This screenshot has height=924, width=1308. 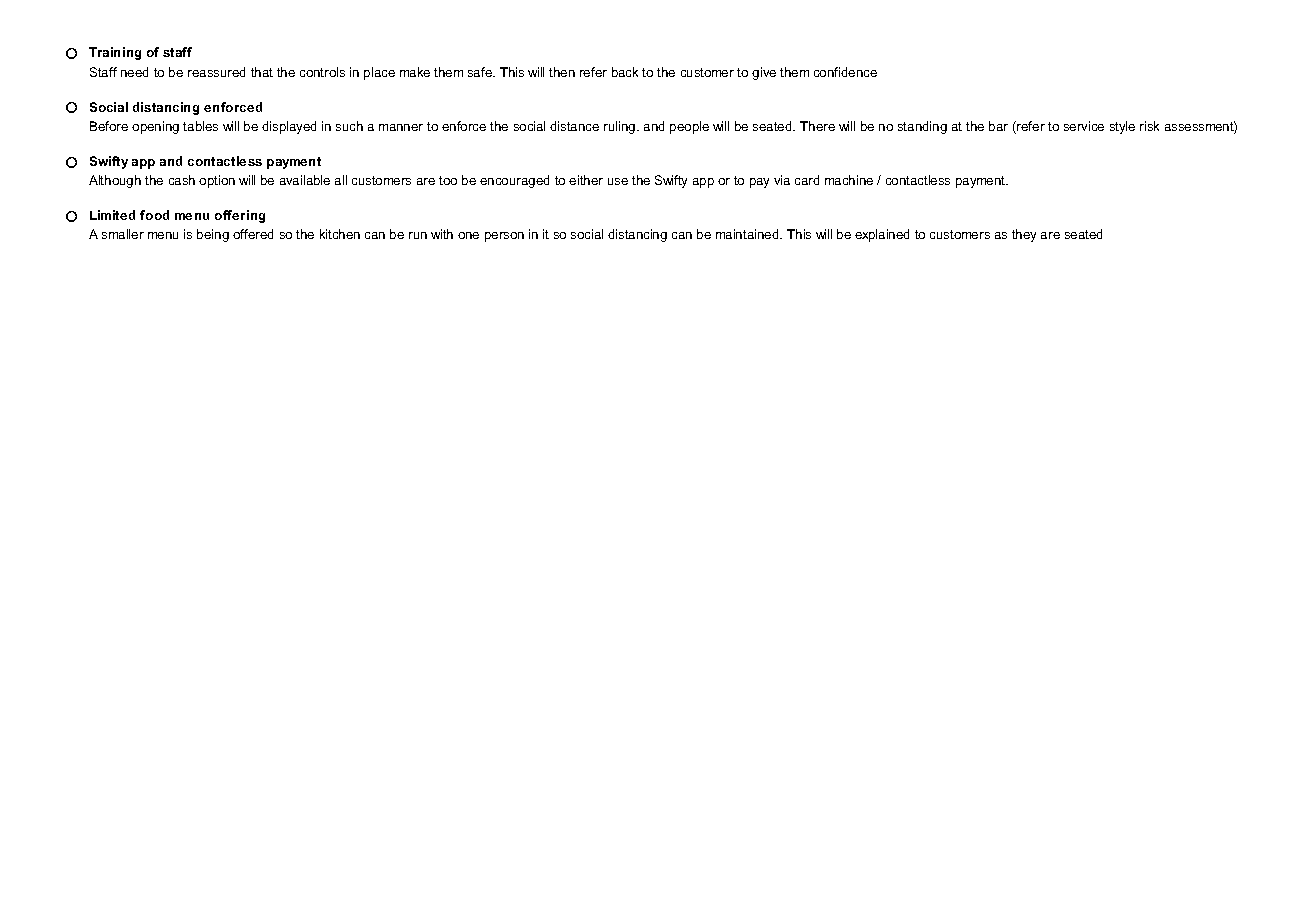 I want to click on offered, so click(x=253, y=234).
